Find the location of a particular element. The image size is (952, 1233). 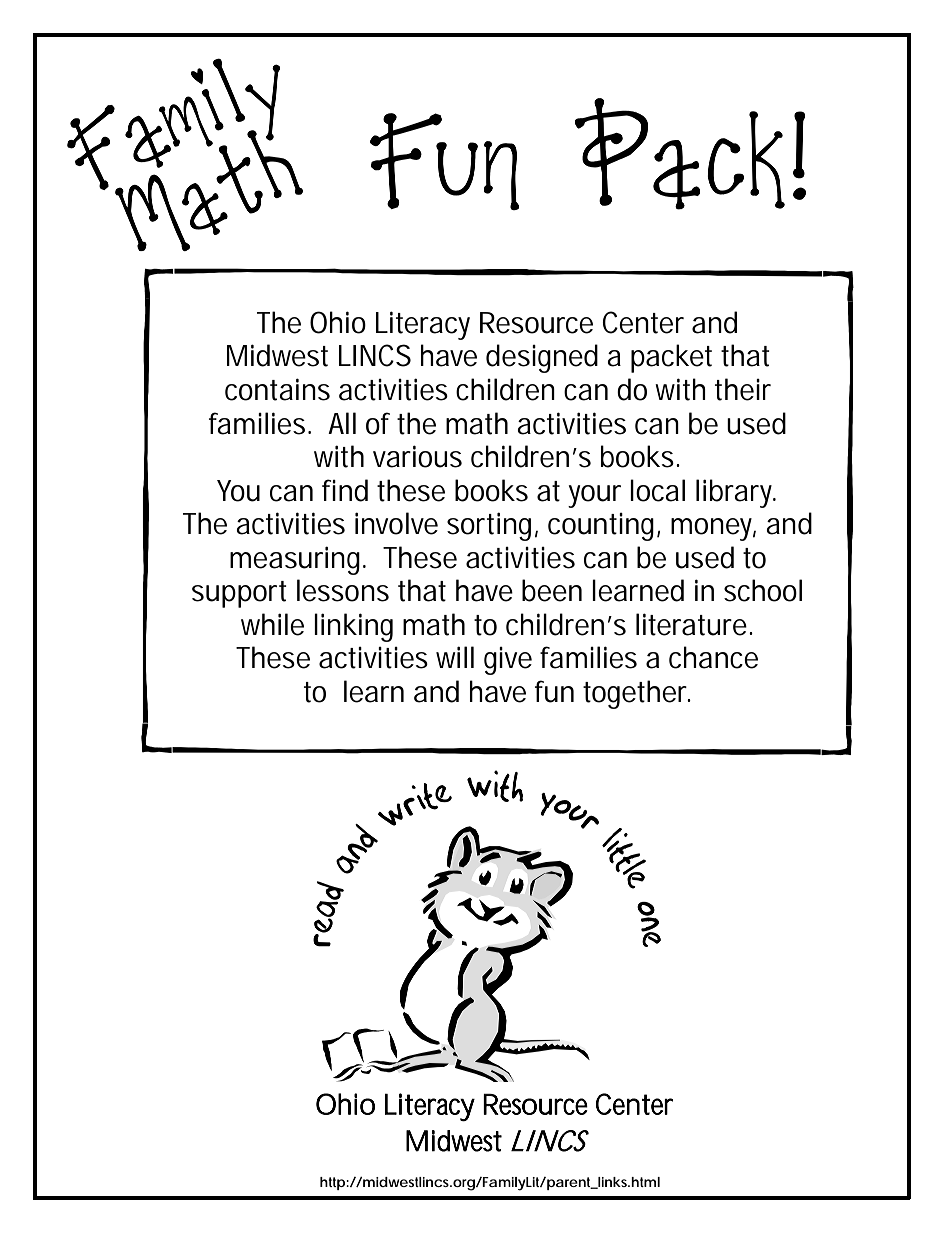

packet is located at coordinates (671, 358).
